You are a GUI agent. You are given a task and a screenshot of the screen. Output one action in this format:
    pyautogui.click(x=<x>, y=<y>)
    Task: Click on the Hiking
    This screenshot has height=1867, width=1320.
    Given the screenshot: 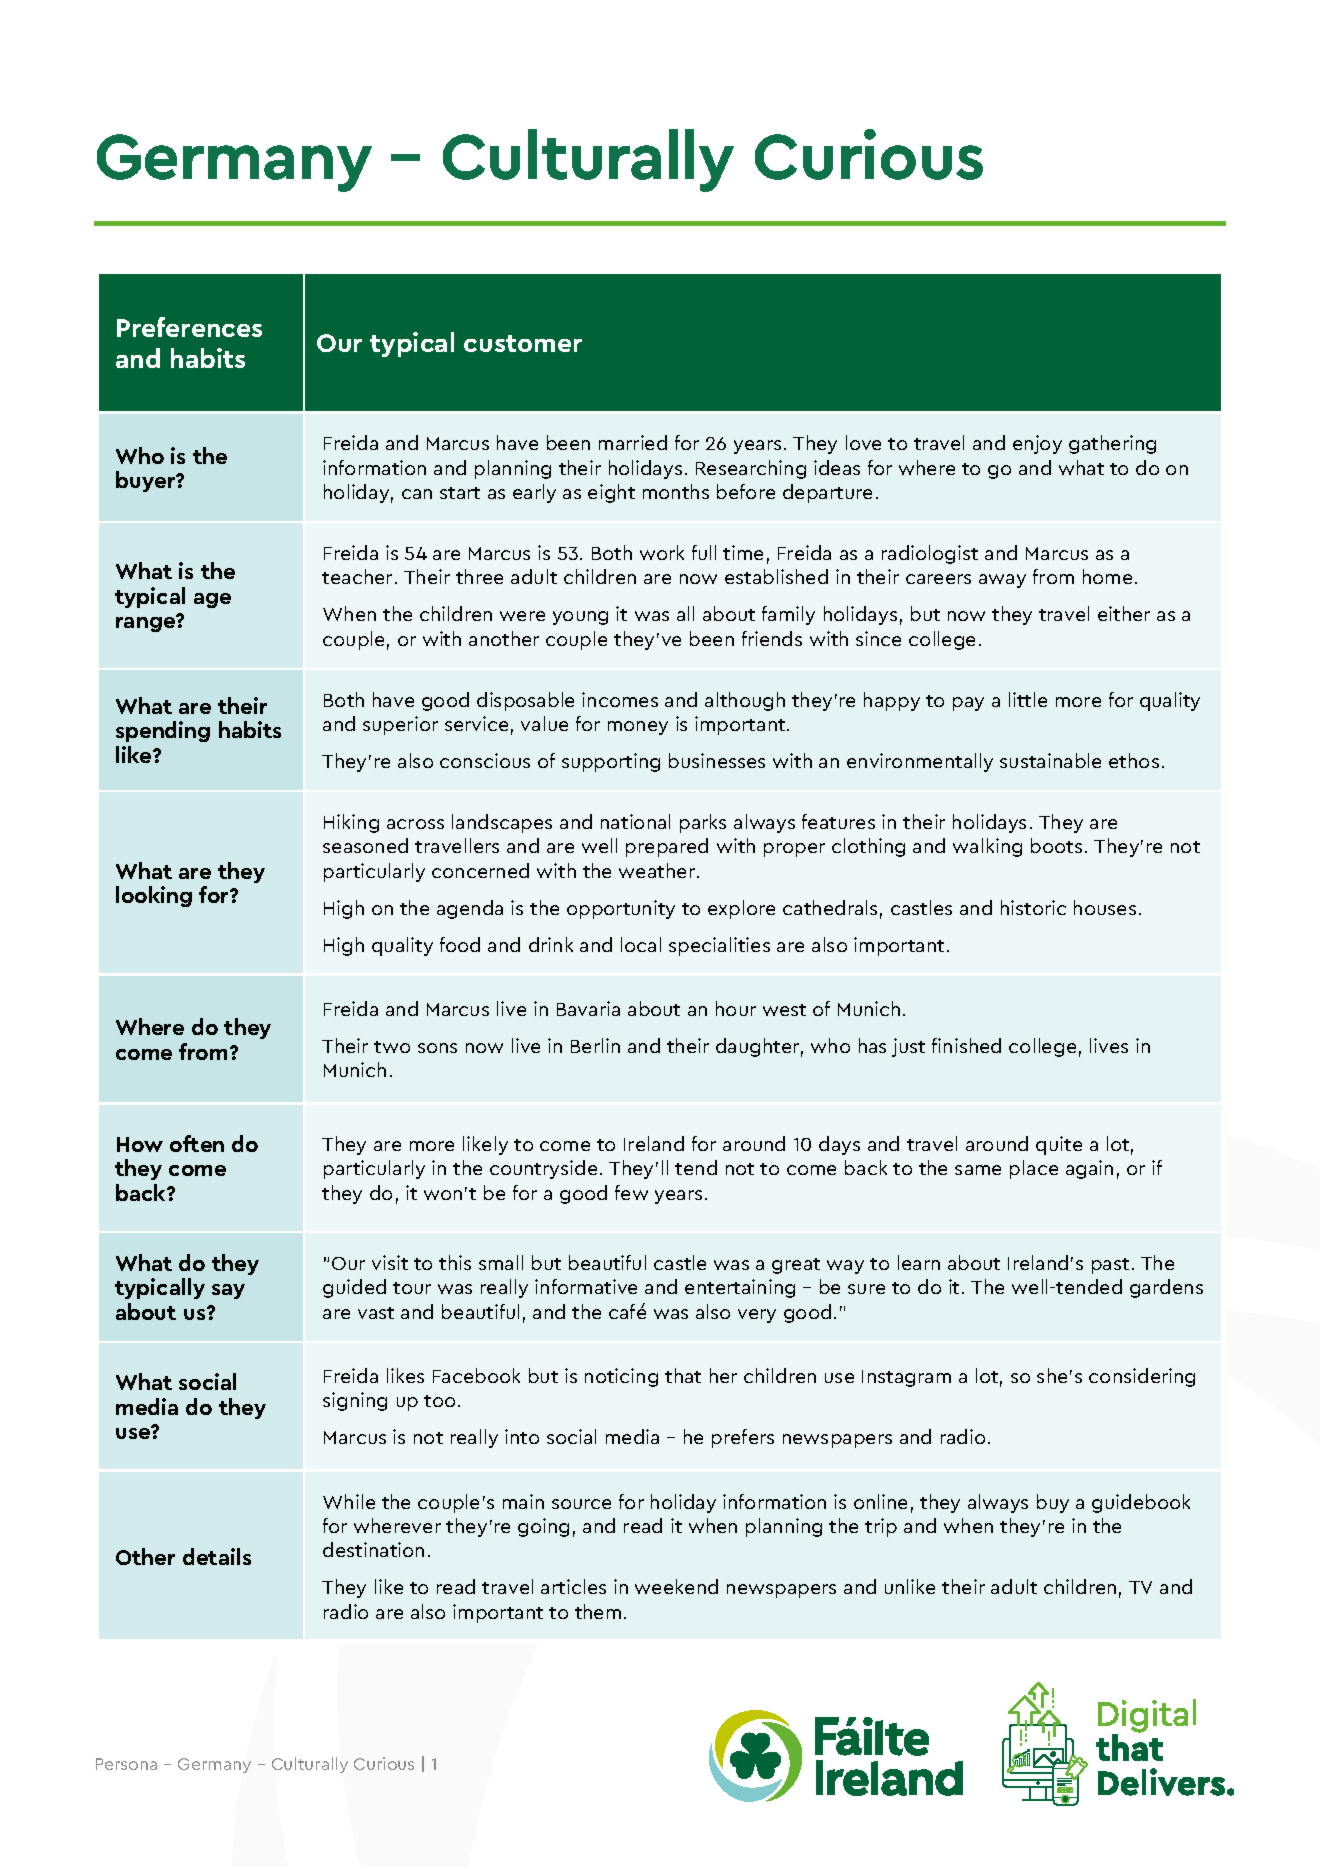 What is the action you would take?
    pyautogui.click(x=351, y=823)
